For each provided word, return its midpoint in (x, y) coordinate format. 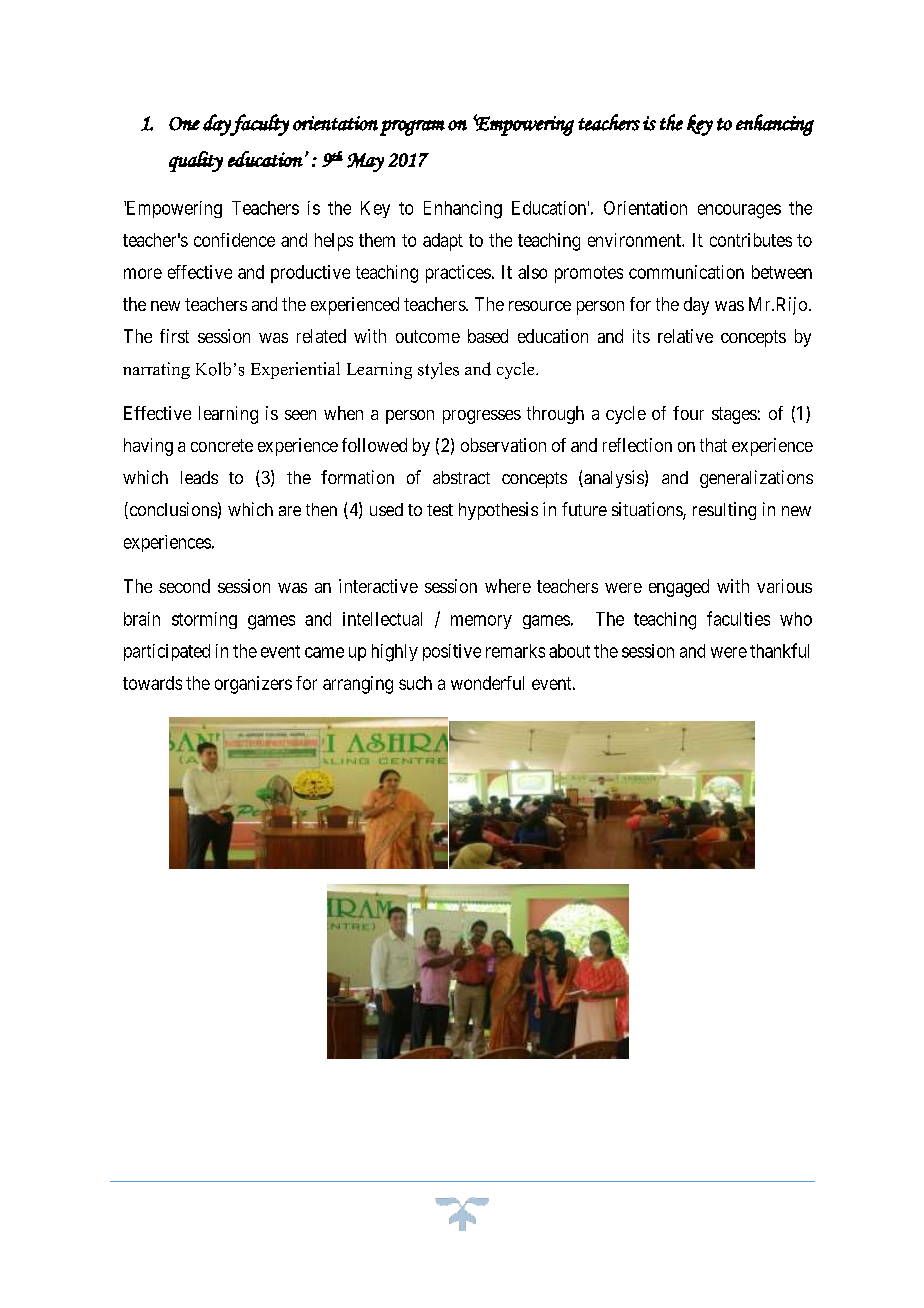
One (184, 124)
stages (734, 415)
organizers (253, 685)
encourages (739, 211)
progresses (482, 417)
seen (300, 415)
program (412, 128)
